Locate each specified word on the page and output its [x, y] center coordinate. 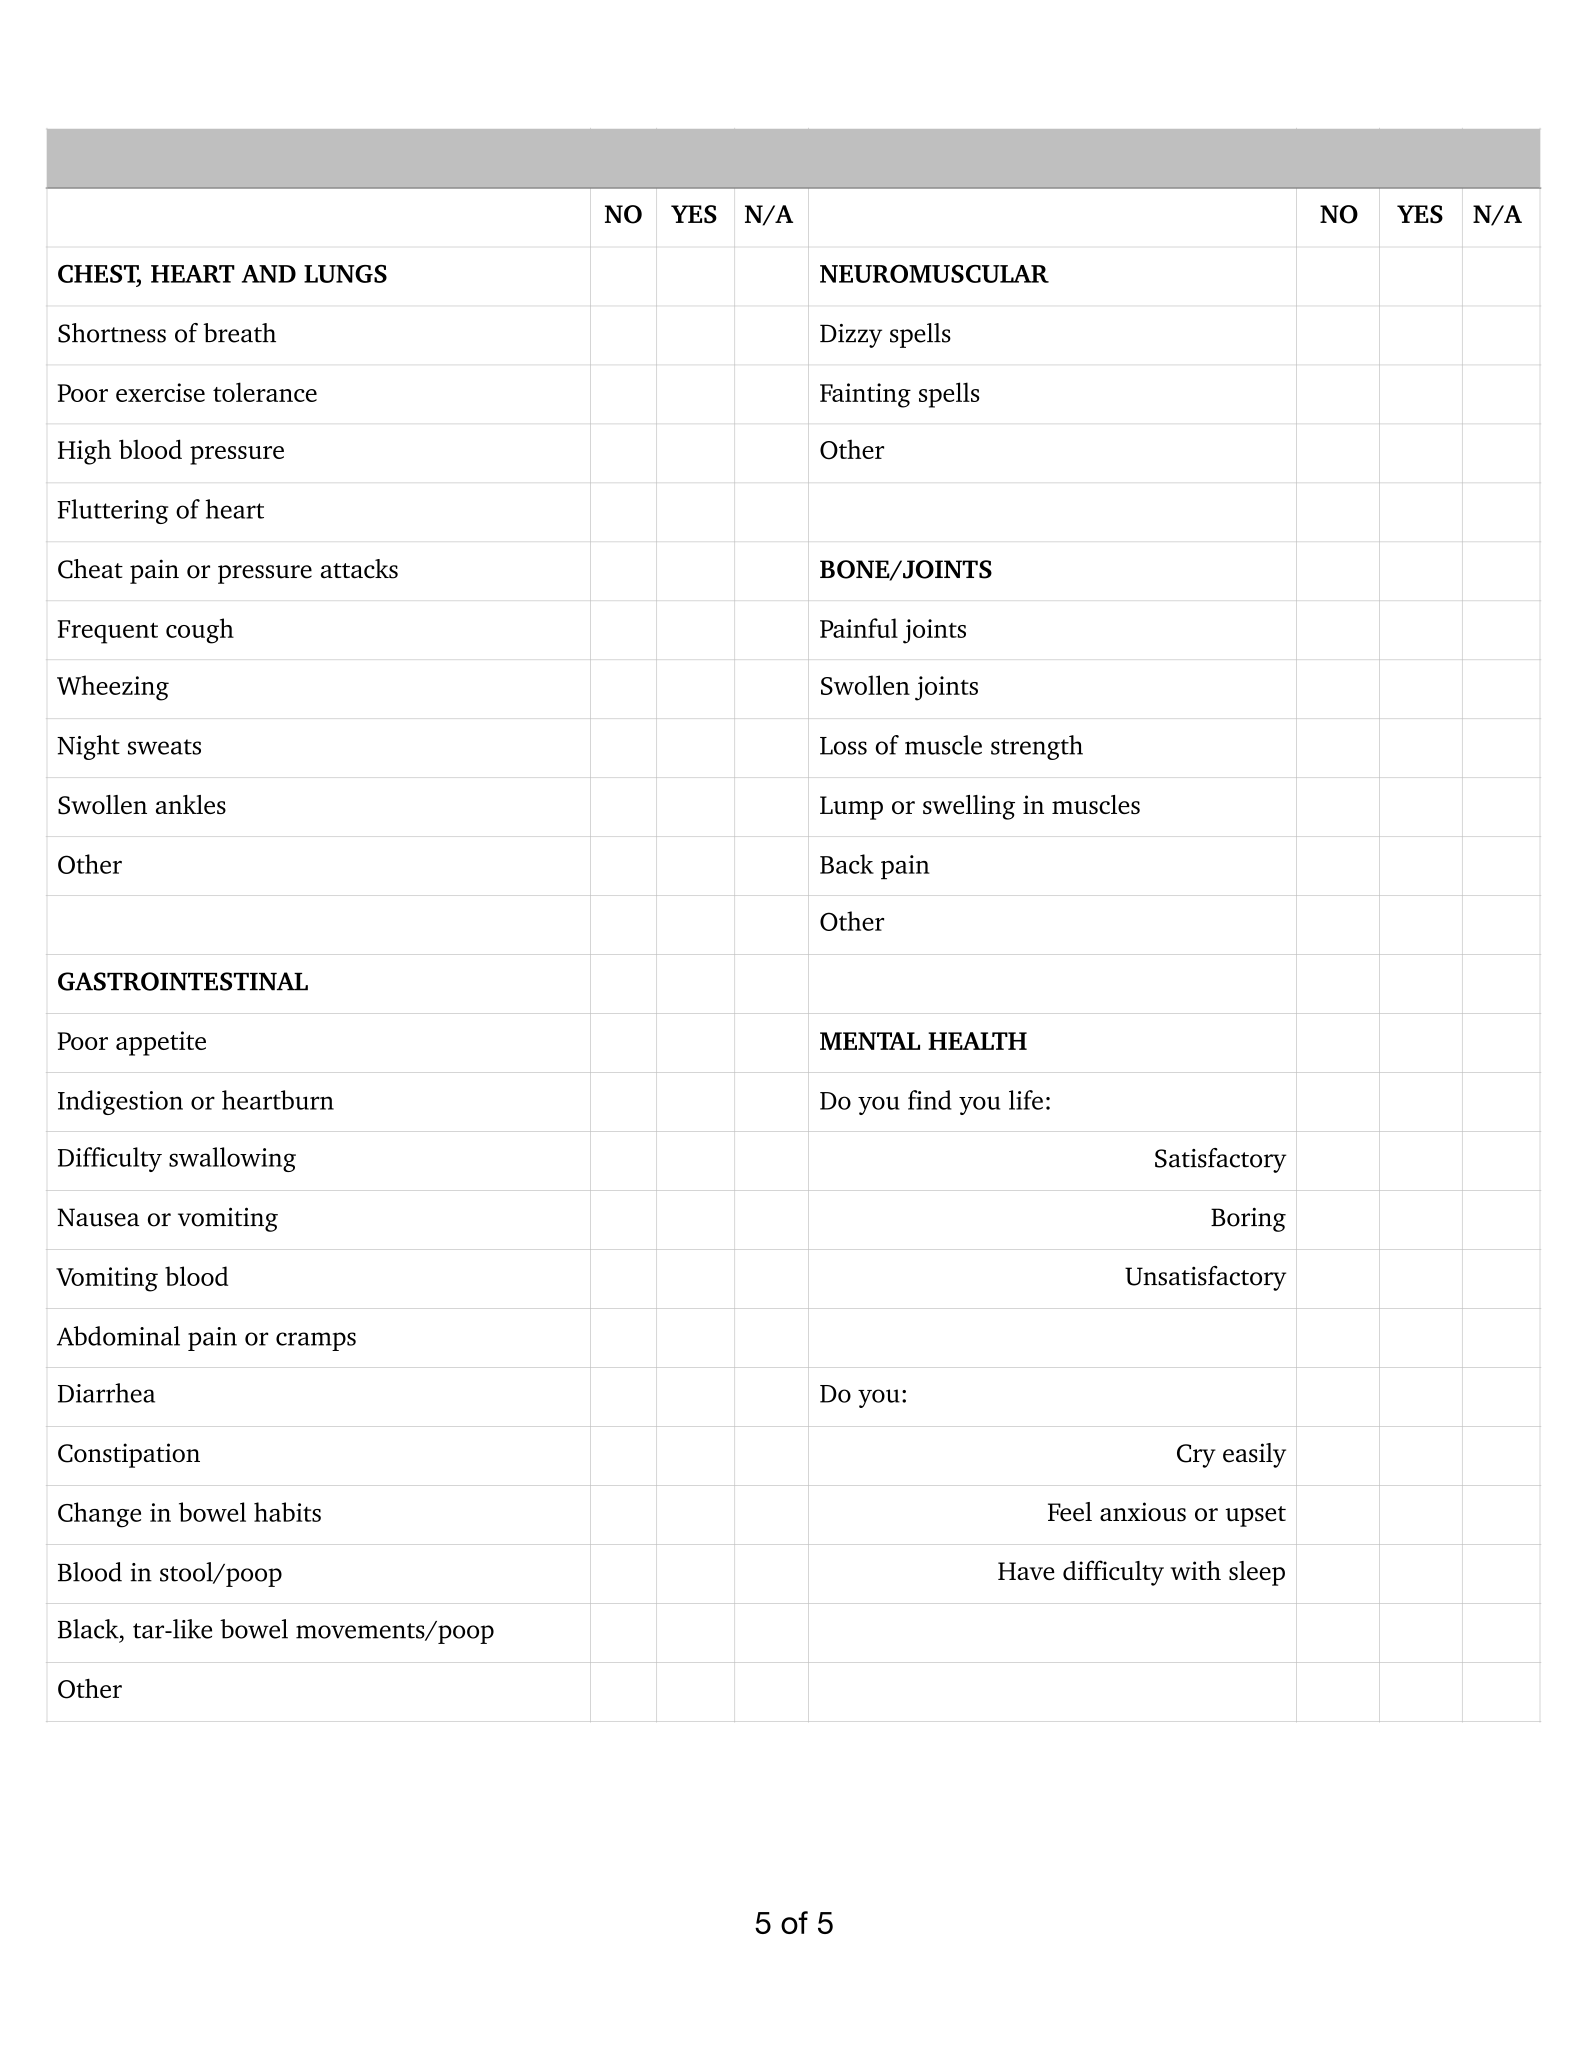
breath [239, 333]
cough [200, 631]
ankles [191, 804]
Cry [1196, 1456]
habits [287, 1512]
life [1026, 1100]
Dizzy [851, 336]
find [930, 1100]
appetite [161, 1043]
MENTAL [870, 1041]
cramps [316, 1341]
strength [1037, 747]
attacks [359, 569]
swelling [969, 807]
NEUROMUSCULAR [934, 273]
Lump [851, 808]
